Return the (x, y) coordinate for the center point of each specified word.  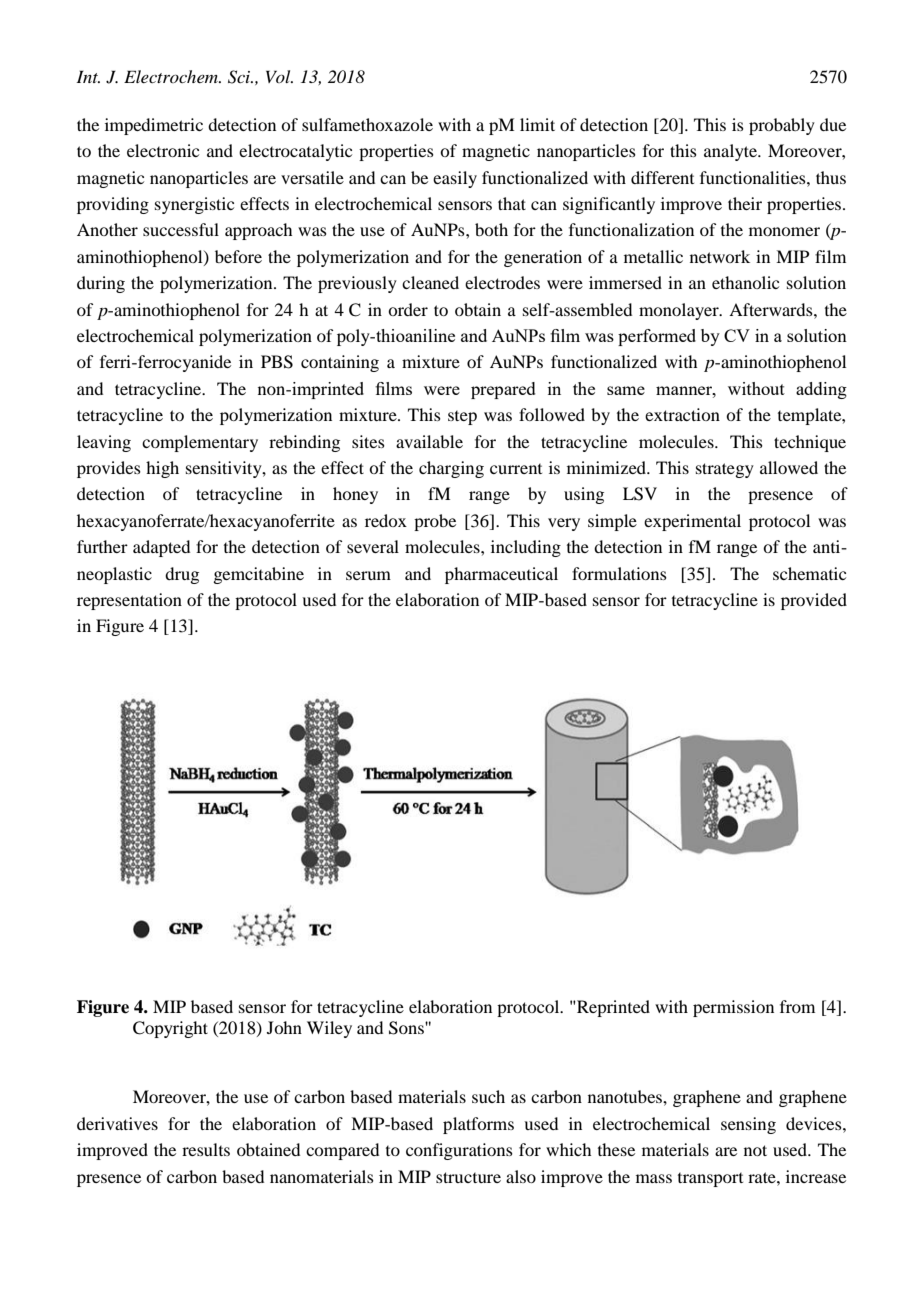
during (101, 284)
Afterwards (772, 309)
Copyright (170, 1029)
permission (733, 1008)
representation (129, 601)
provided (814, 601)
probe (435, 522)
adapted (161, 548)
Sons (407, 1028)
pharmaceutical (501, 575)
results (206, 1149)
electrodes (502, 282)
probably (782, 126)
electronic (163, 150)
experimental (692, 522)
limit (537, 124)
